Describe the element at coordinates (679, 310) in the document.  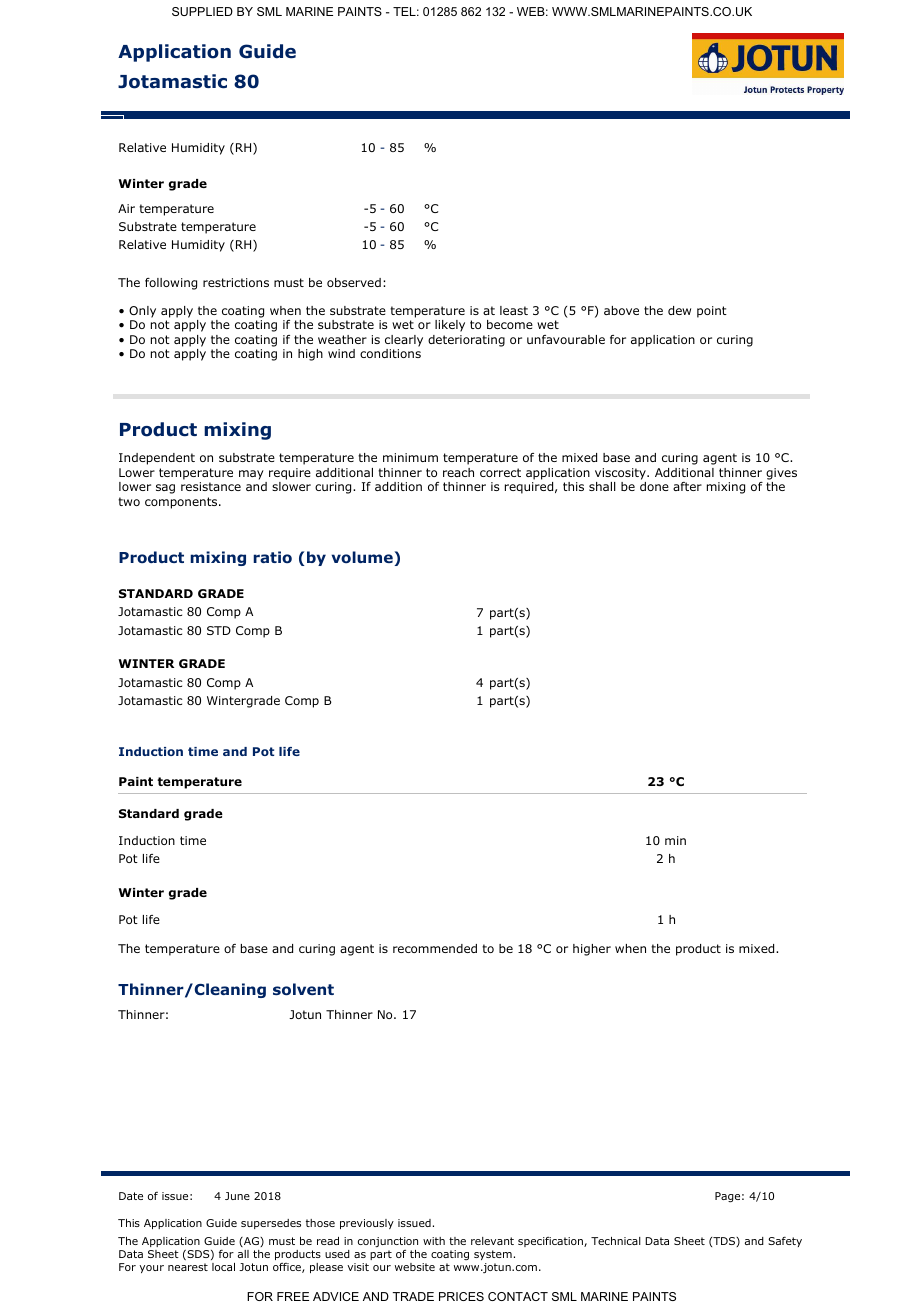
I see `dew` at that location.
